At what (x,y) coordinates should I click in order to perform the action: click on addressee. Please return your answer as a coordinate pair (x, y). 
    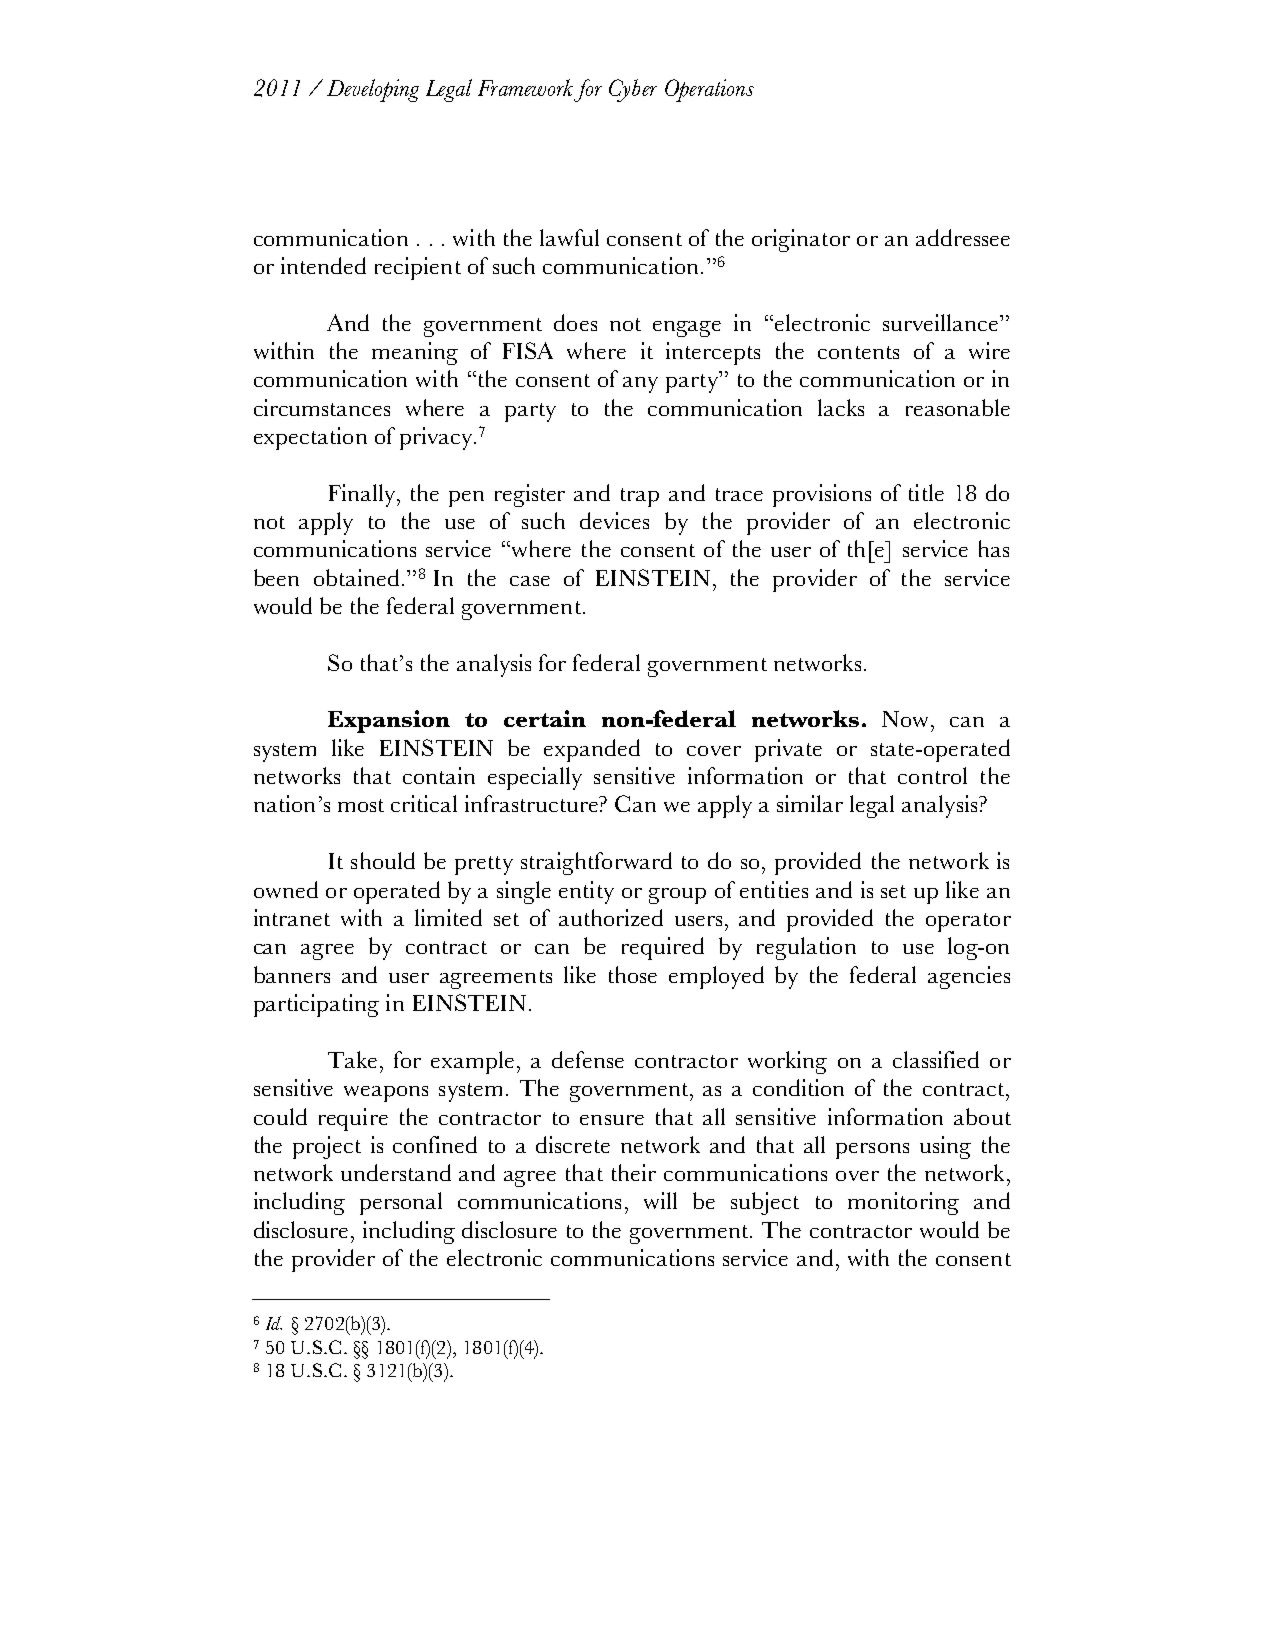
    Looking at the image, I should click on (963, 237).
